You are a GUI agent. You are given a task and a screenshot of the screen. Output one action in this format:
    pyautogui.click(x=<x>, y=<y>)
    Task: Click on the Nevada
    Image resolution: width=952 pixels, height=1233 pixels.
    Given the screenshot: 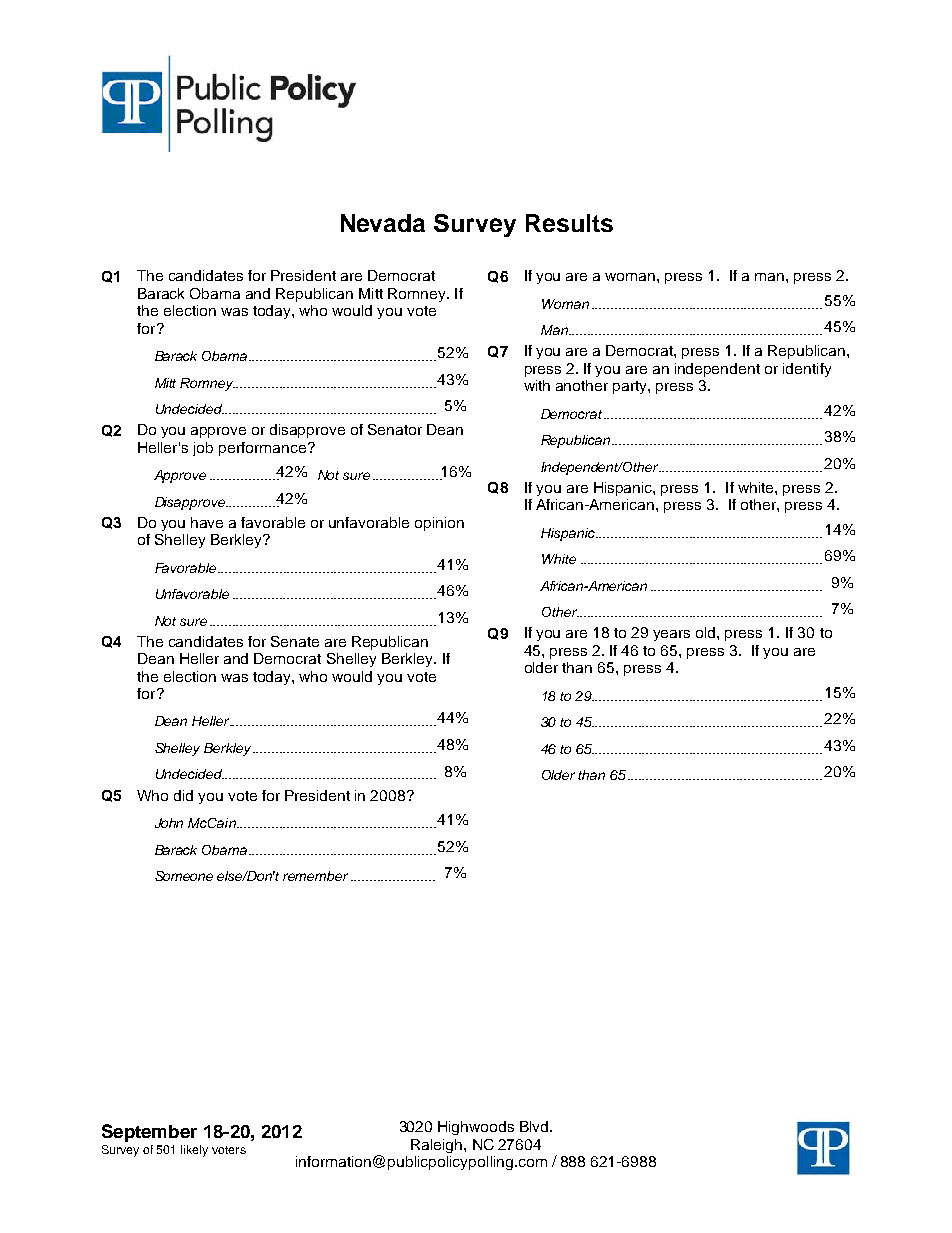 What is the action you would take?
    pyautogui.click(x=383, y=223)
